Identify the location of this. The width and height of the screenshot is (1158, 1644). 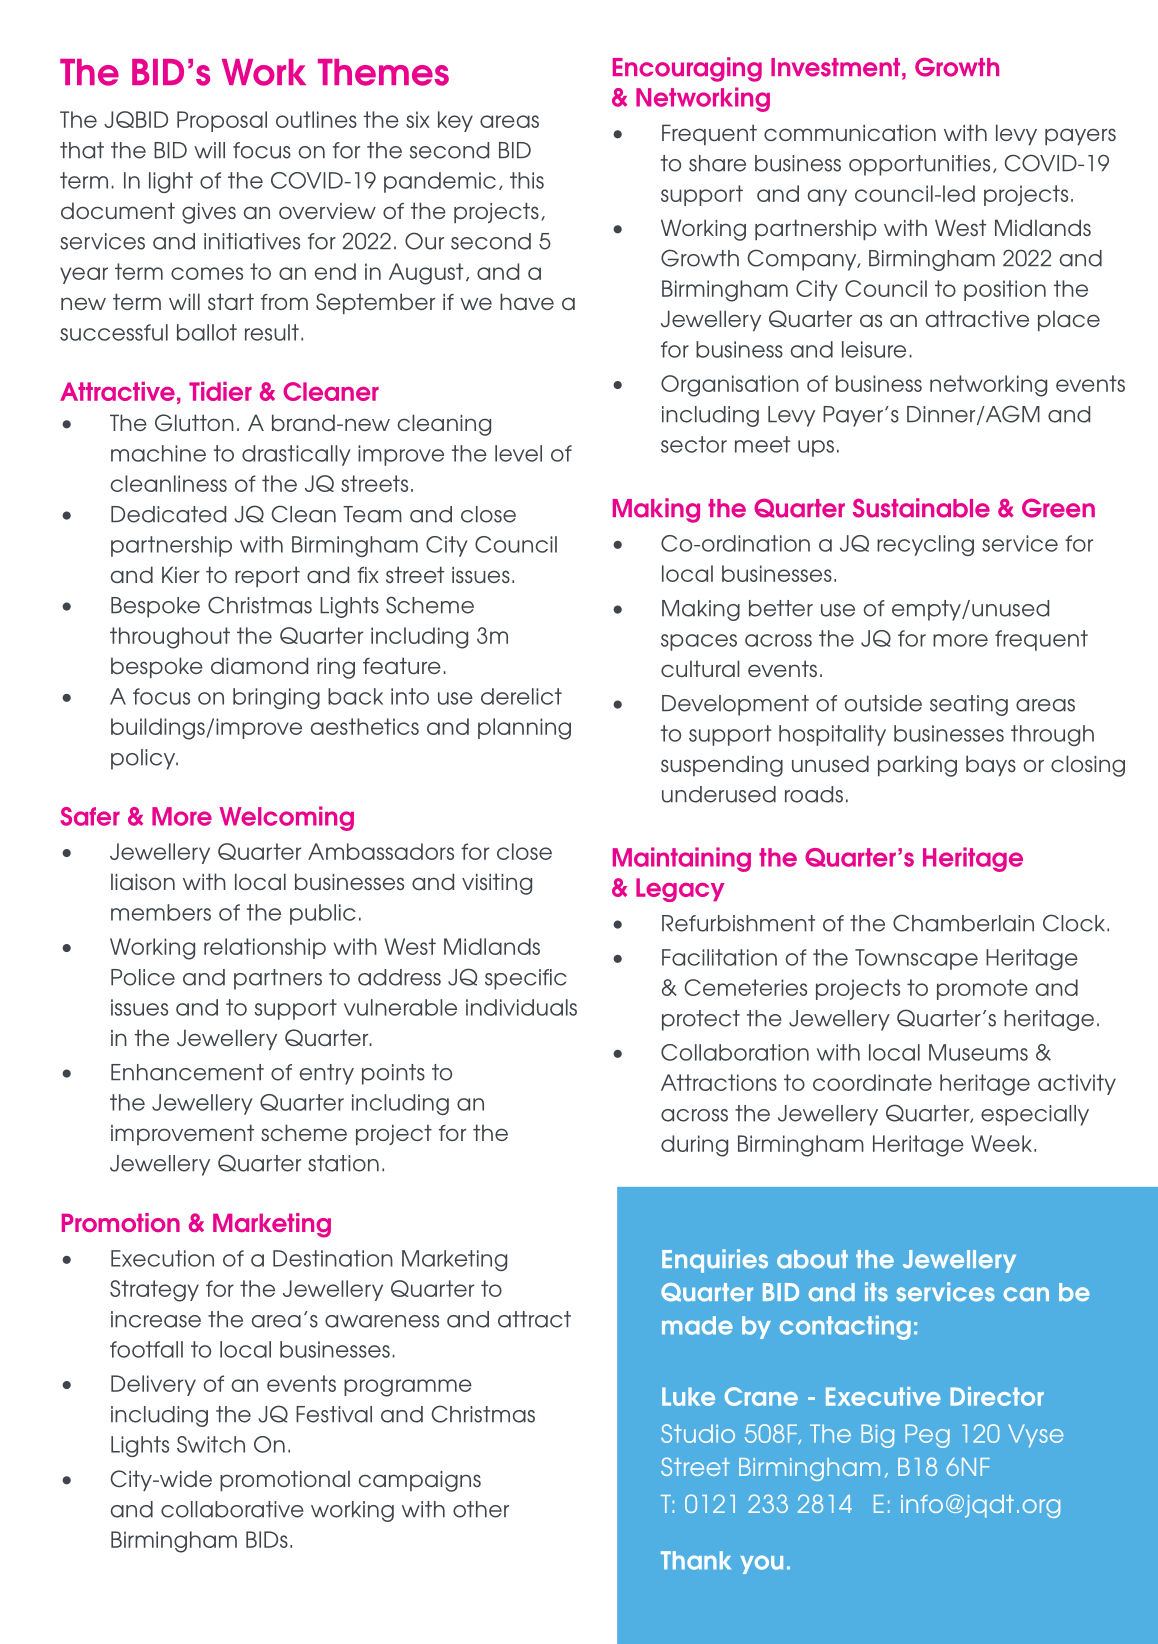
(527, 180).
